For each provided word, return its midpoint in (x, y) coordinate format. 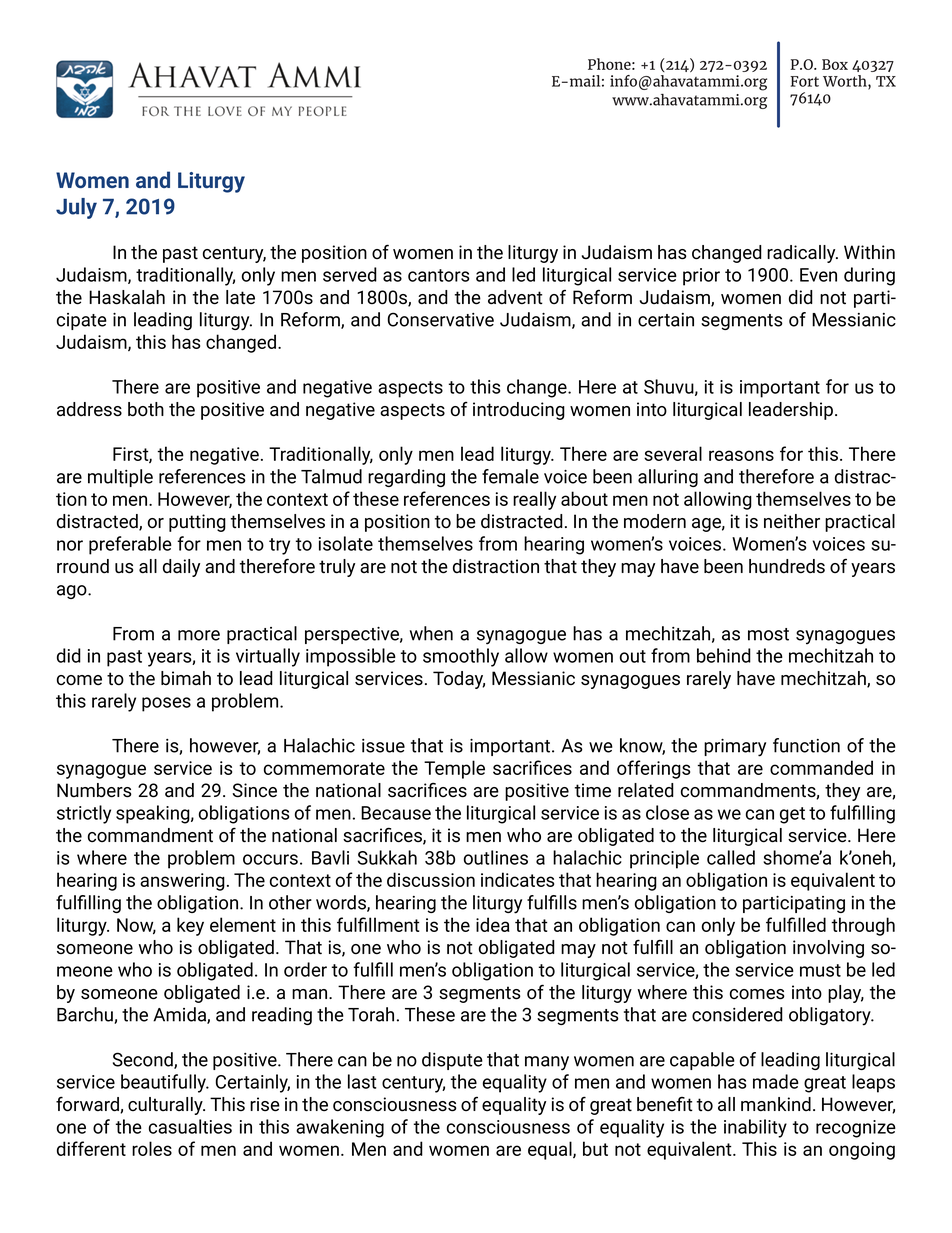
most (768, 634)
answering (182, 882)
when (431, 633)
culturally (166, 1106)
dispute (452, 1061)
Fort (804, 81)
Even (818, 275)
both (146, 409)
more (199, 635)
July (76, 208)
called (731, 857)
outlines (496, 857)
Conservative (441, 319)
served (350, 274)
